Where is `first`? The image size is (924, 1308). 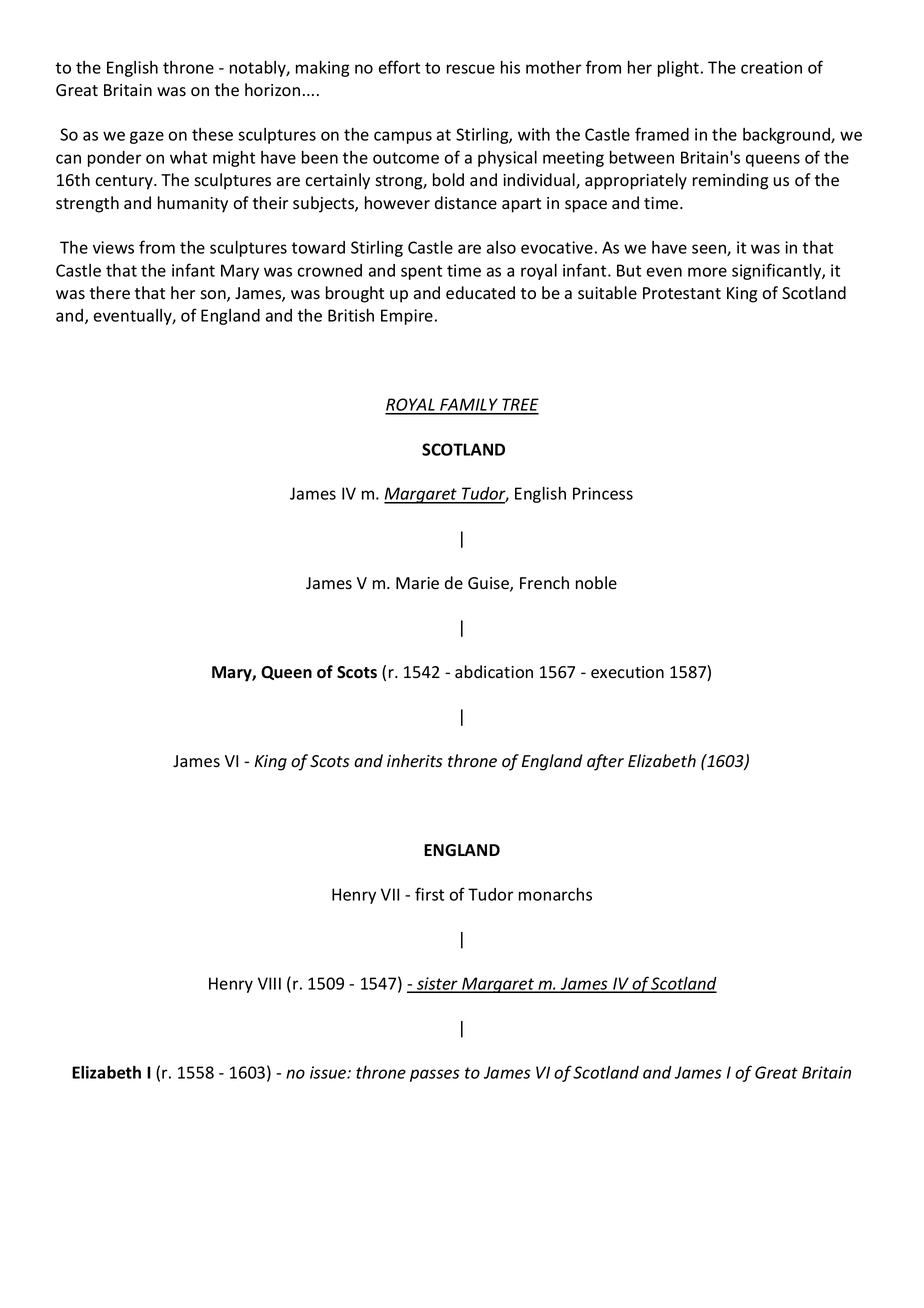 first is located at coordinates (429, 894).
